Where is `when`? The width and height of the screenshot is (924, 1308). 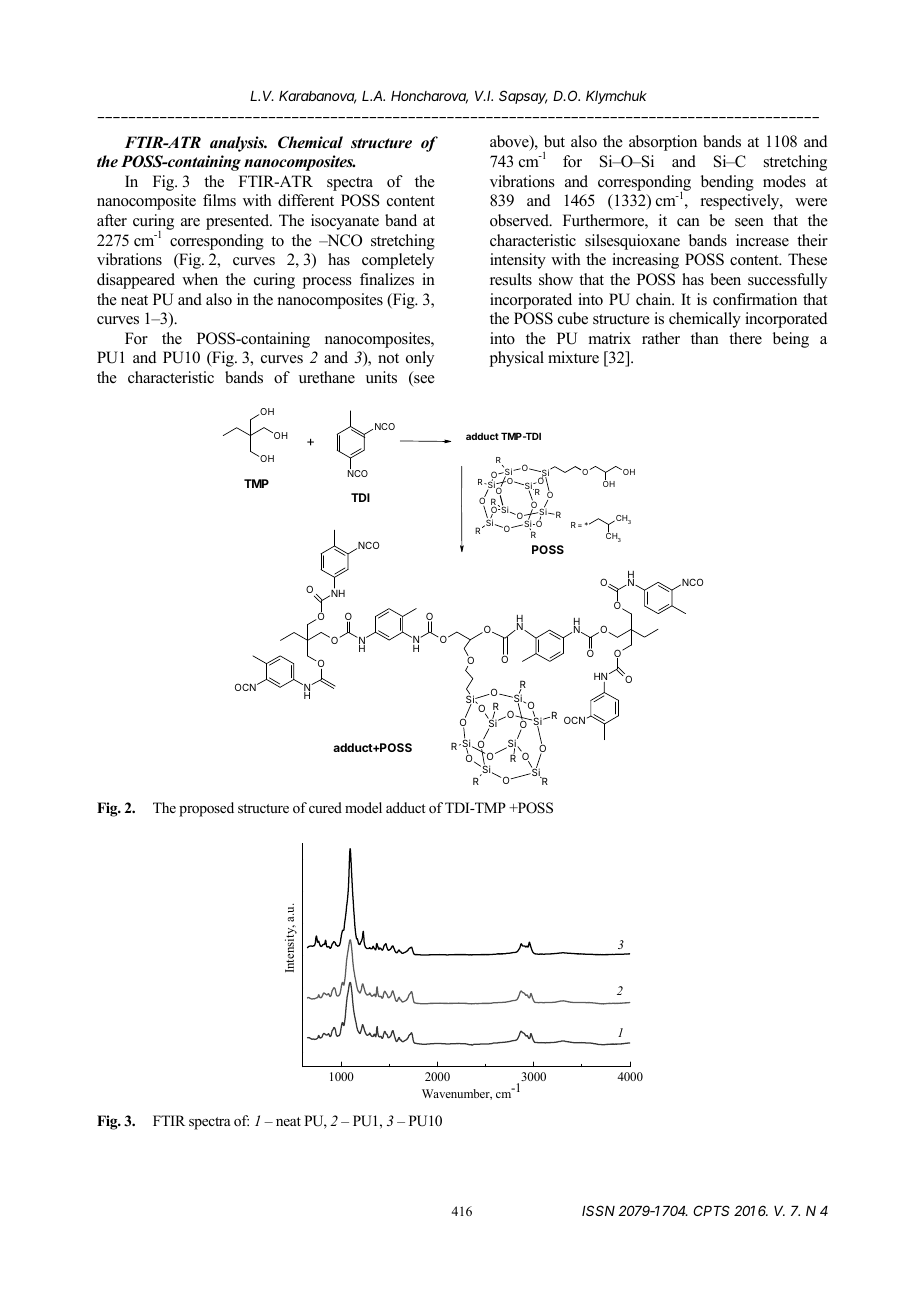
when is located at coordinates (200, 279).
